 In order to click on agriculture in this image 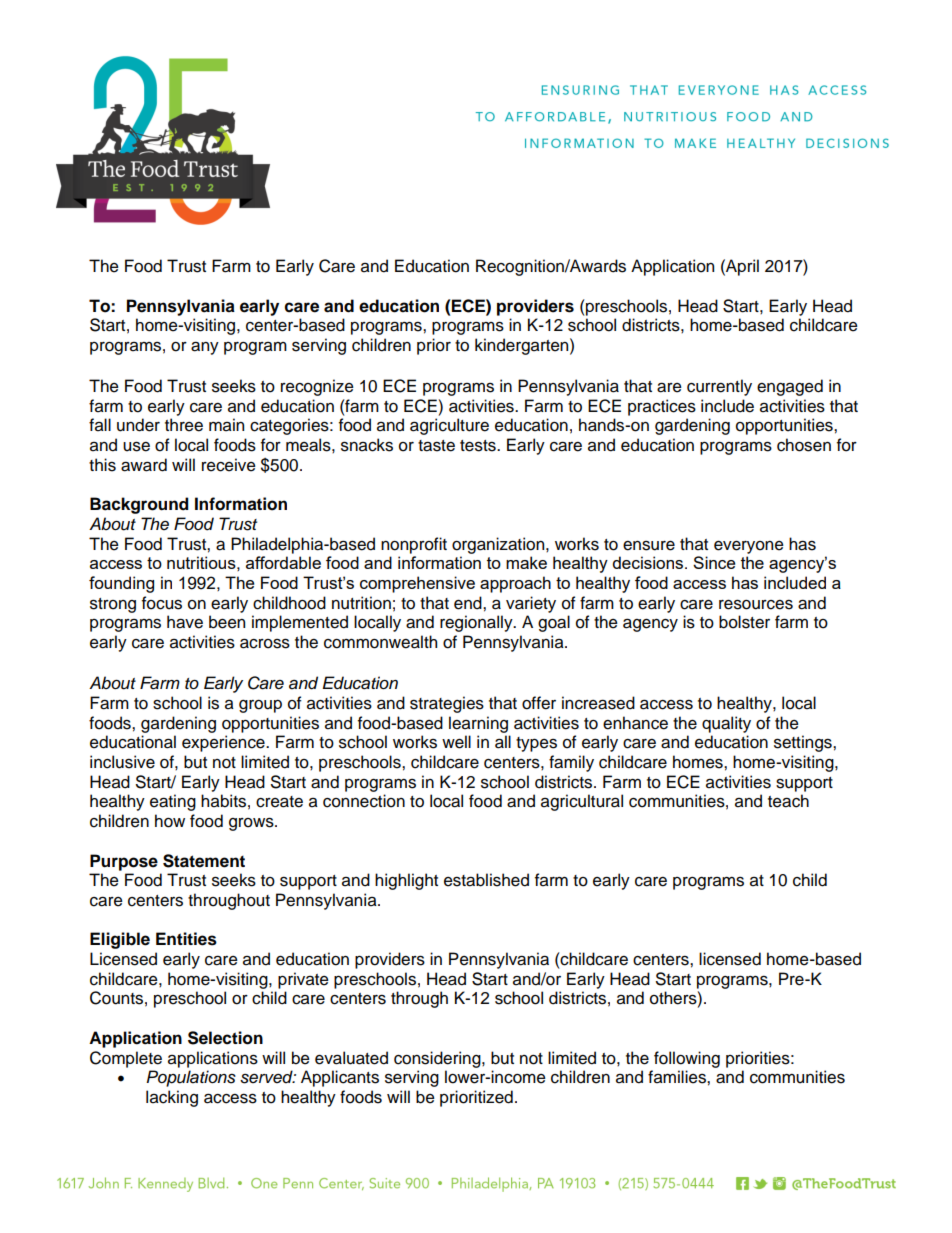, I will do `click(449, 426)`.
